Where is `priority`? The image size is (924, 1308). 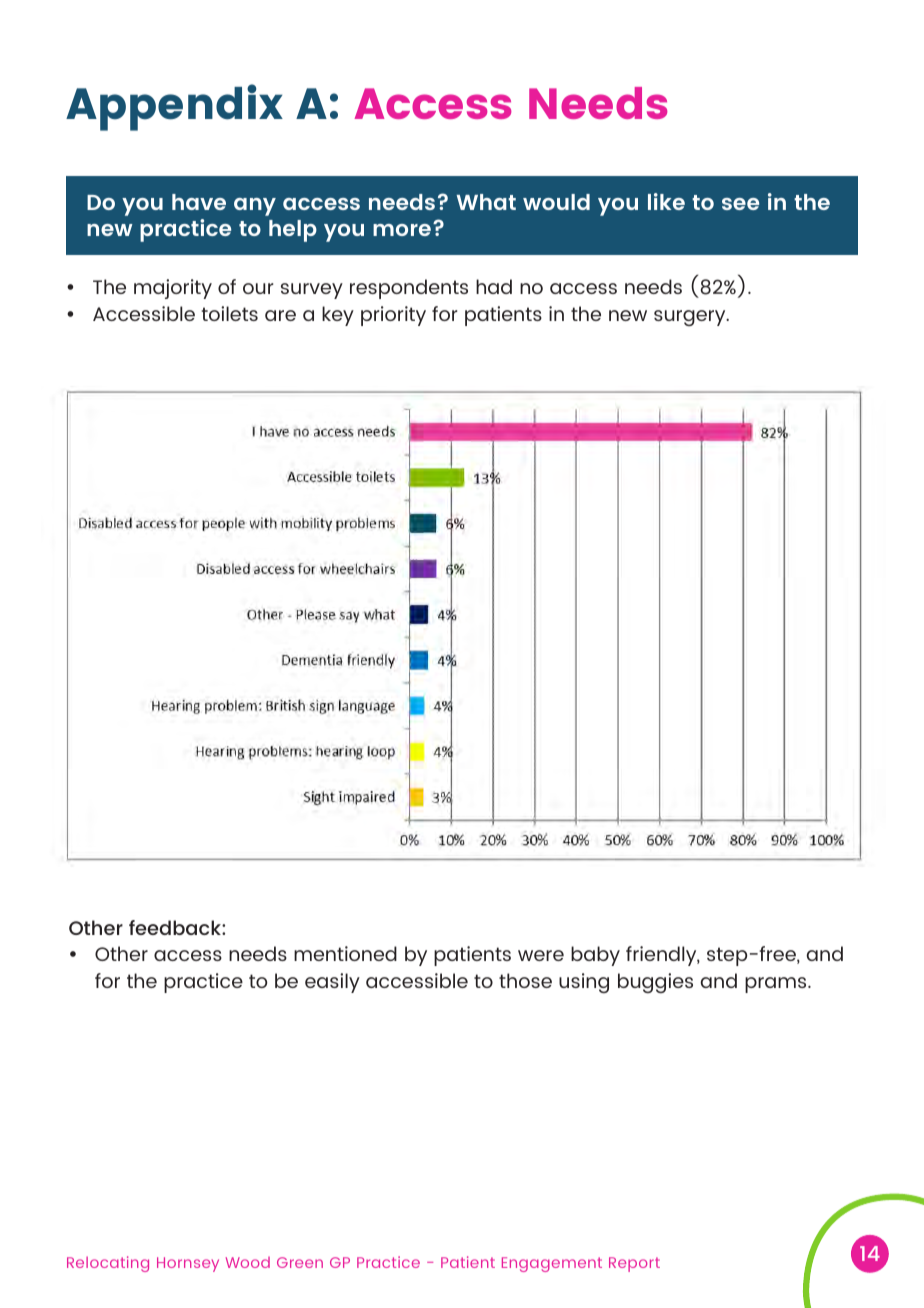
priority is located at coordinates (393, 316).
